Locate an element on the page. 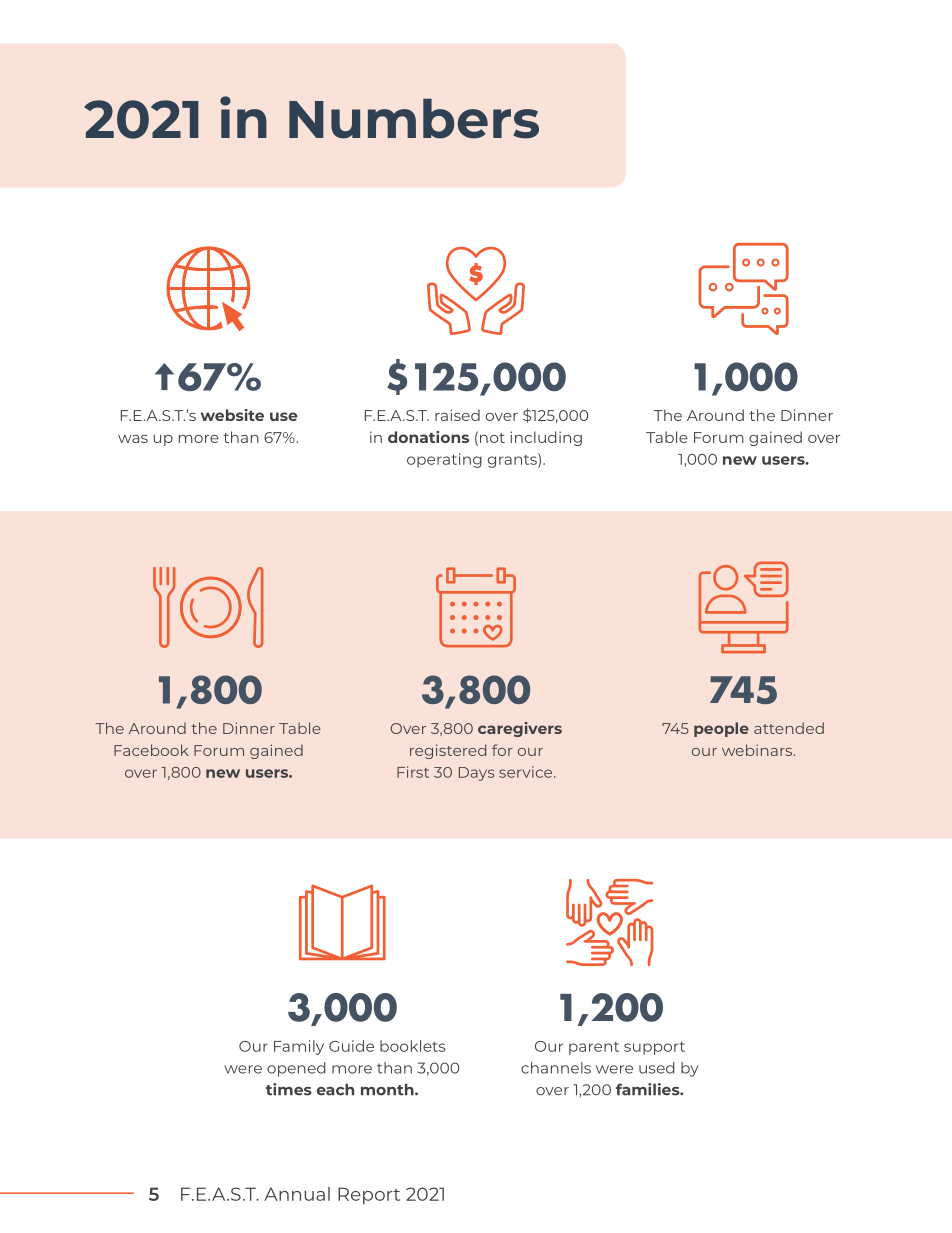 The width and height of the page is (952, 1233). Annual is located at coordinates (297, 1194).
